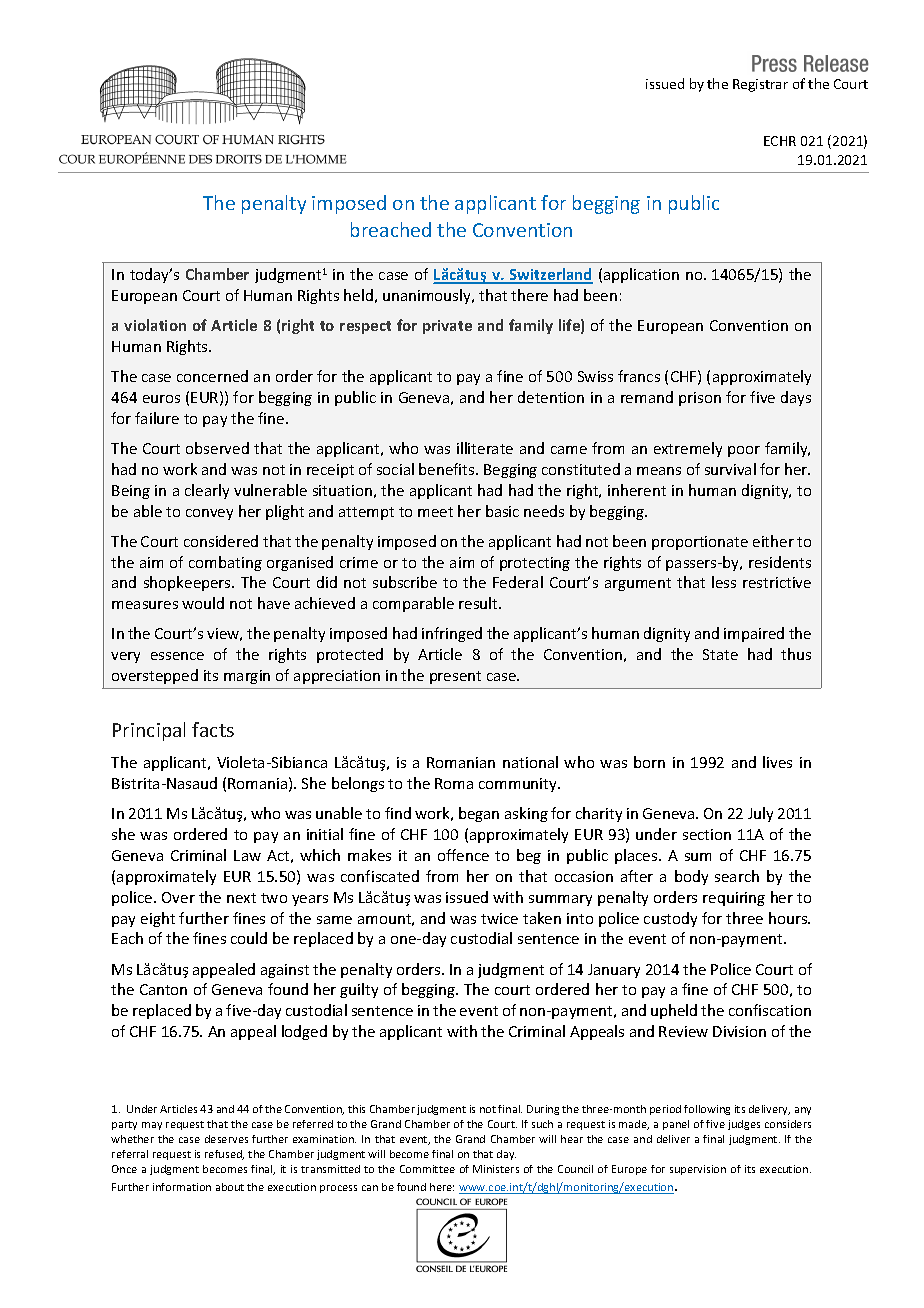 The image size is (924, 1308). What do you see at coordinates (720, 654) in the screenshot?
I see `State` at bounding box center [720, 654].
